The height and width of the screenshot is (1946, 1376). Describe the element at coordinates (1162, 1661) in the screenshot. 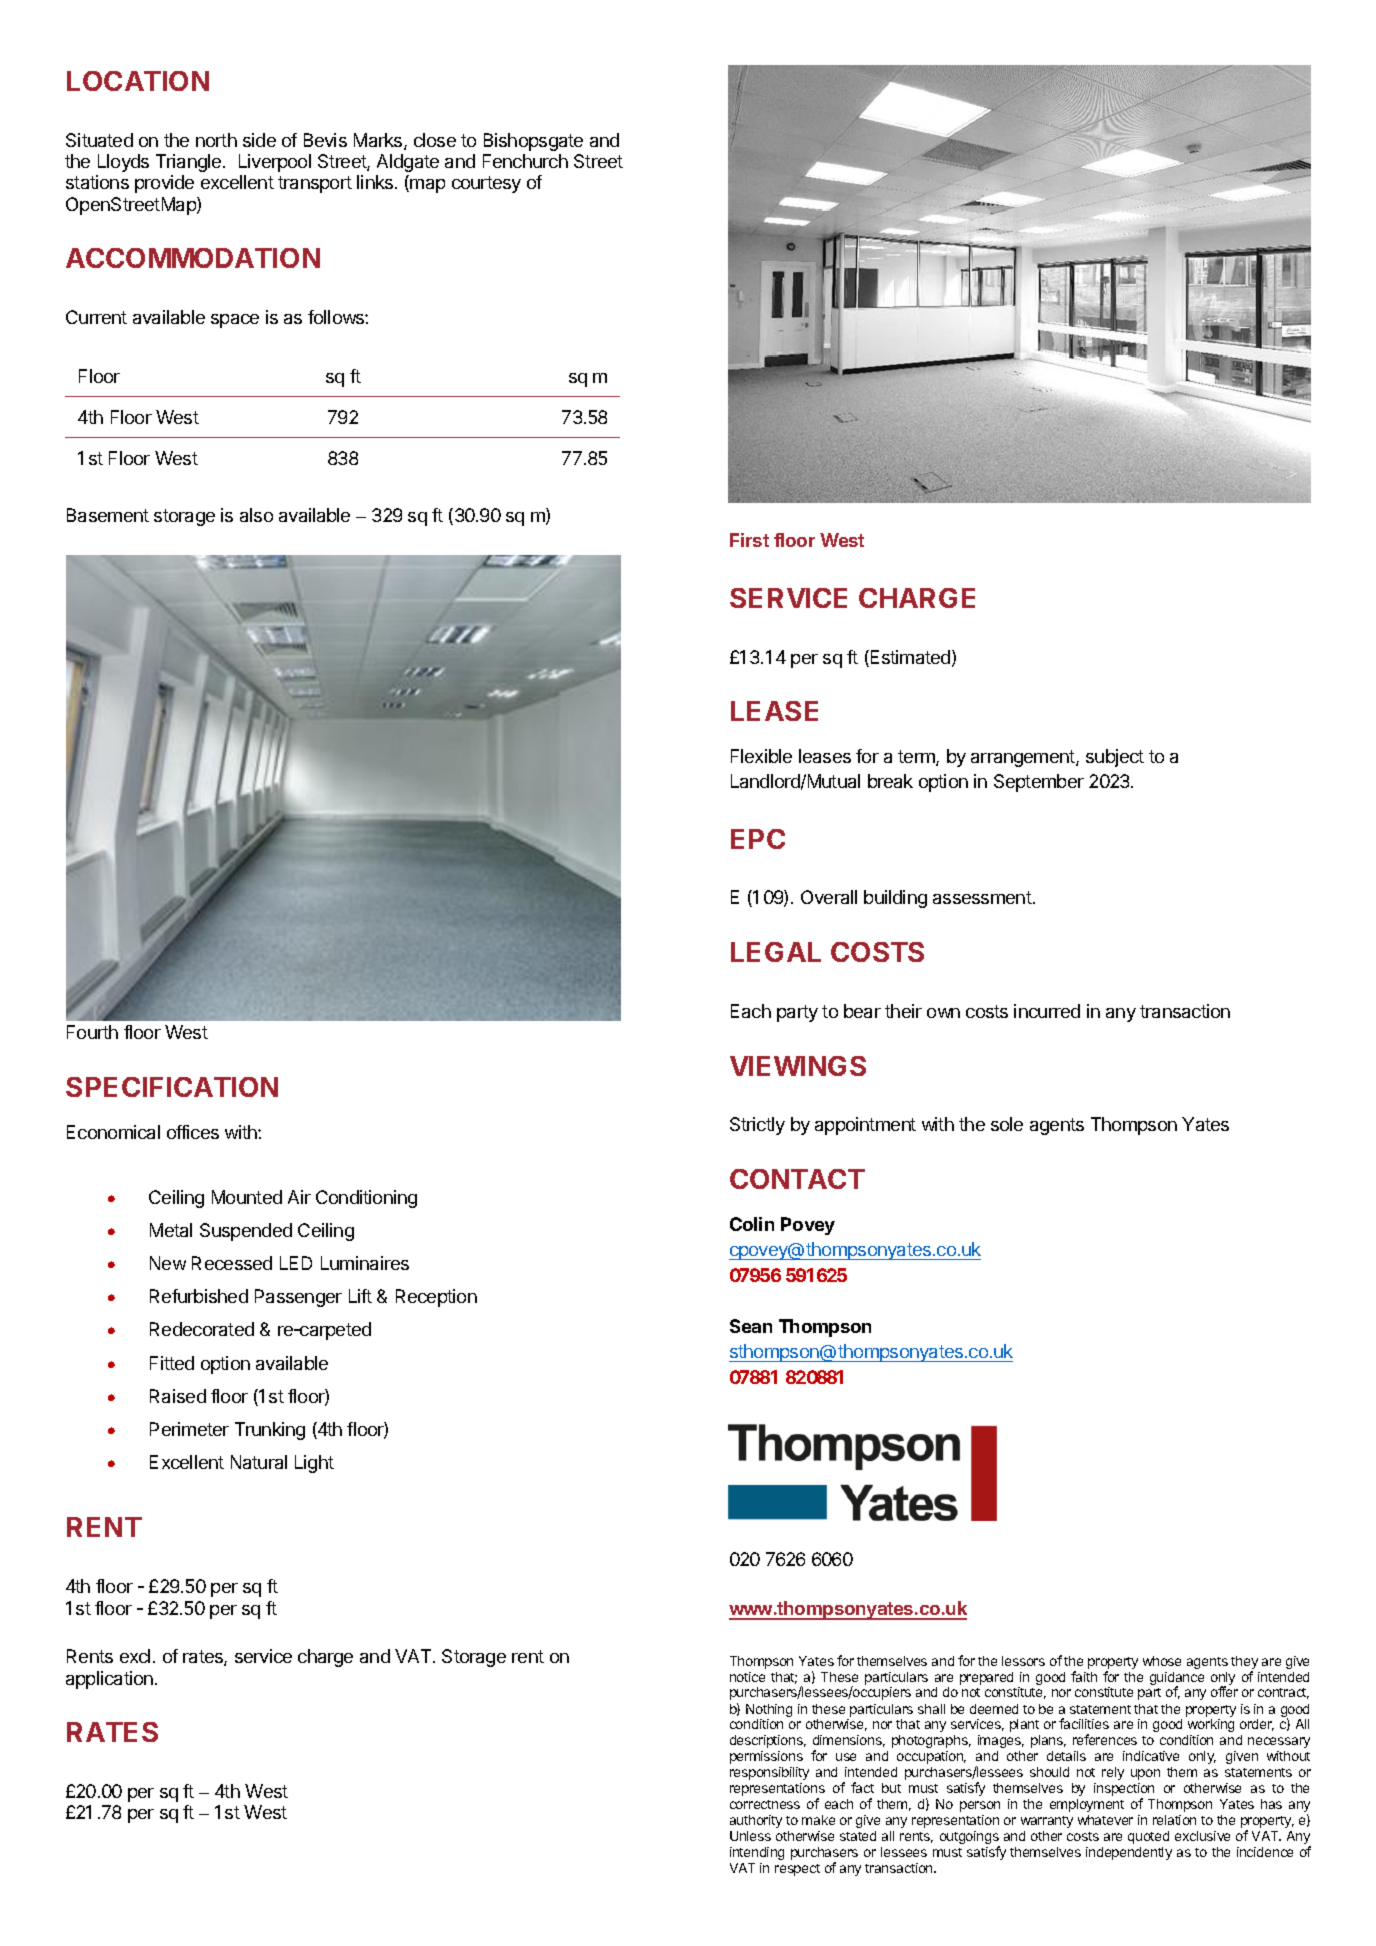

I see `whose` at that location.
